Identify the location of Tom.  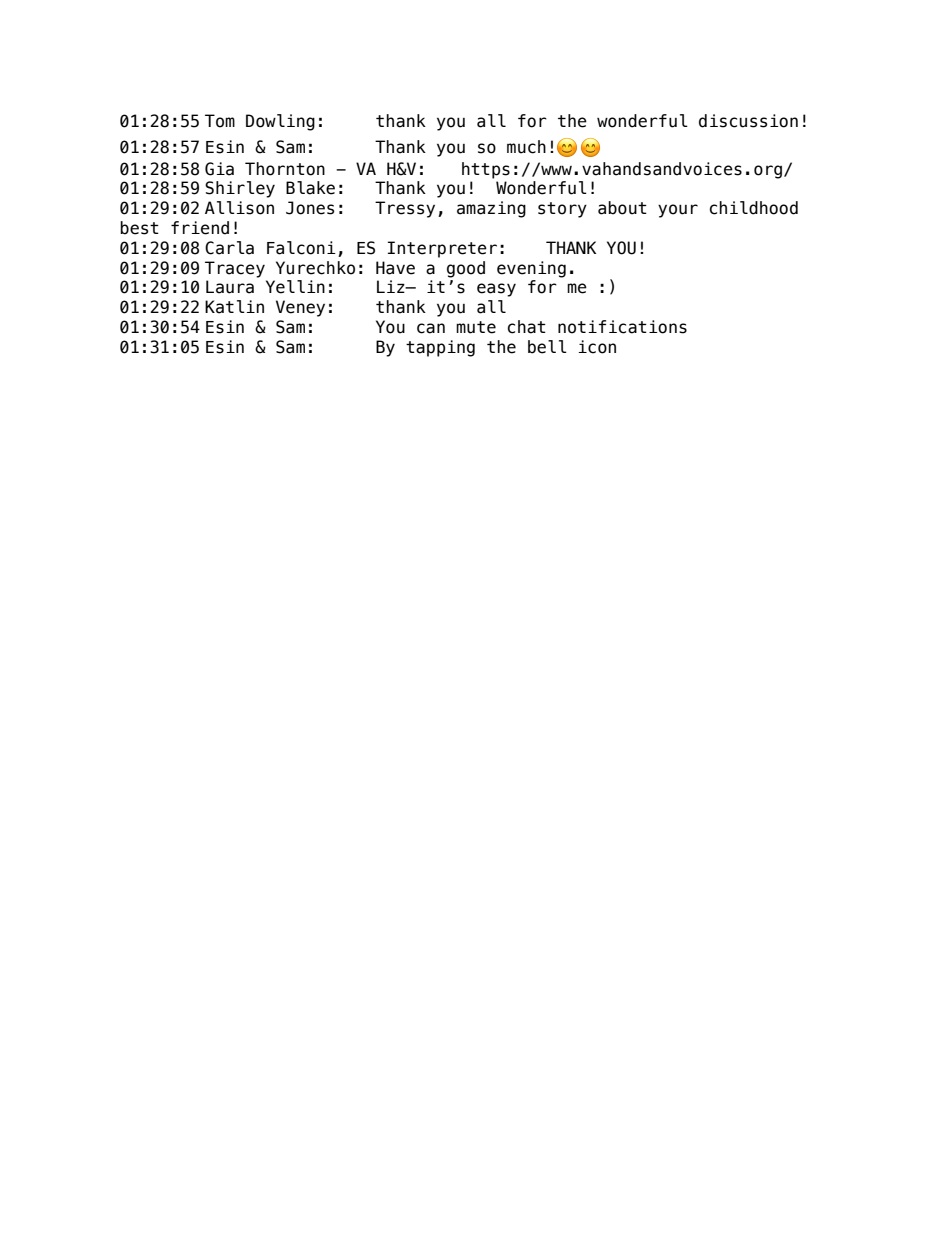
(220, 121).
